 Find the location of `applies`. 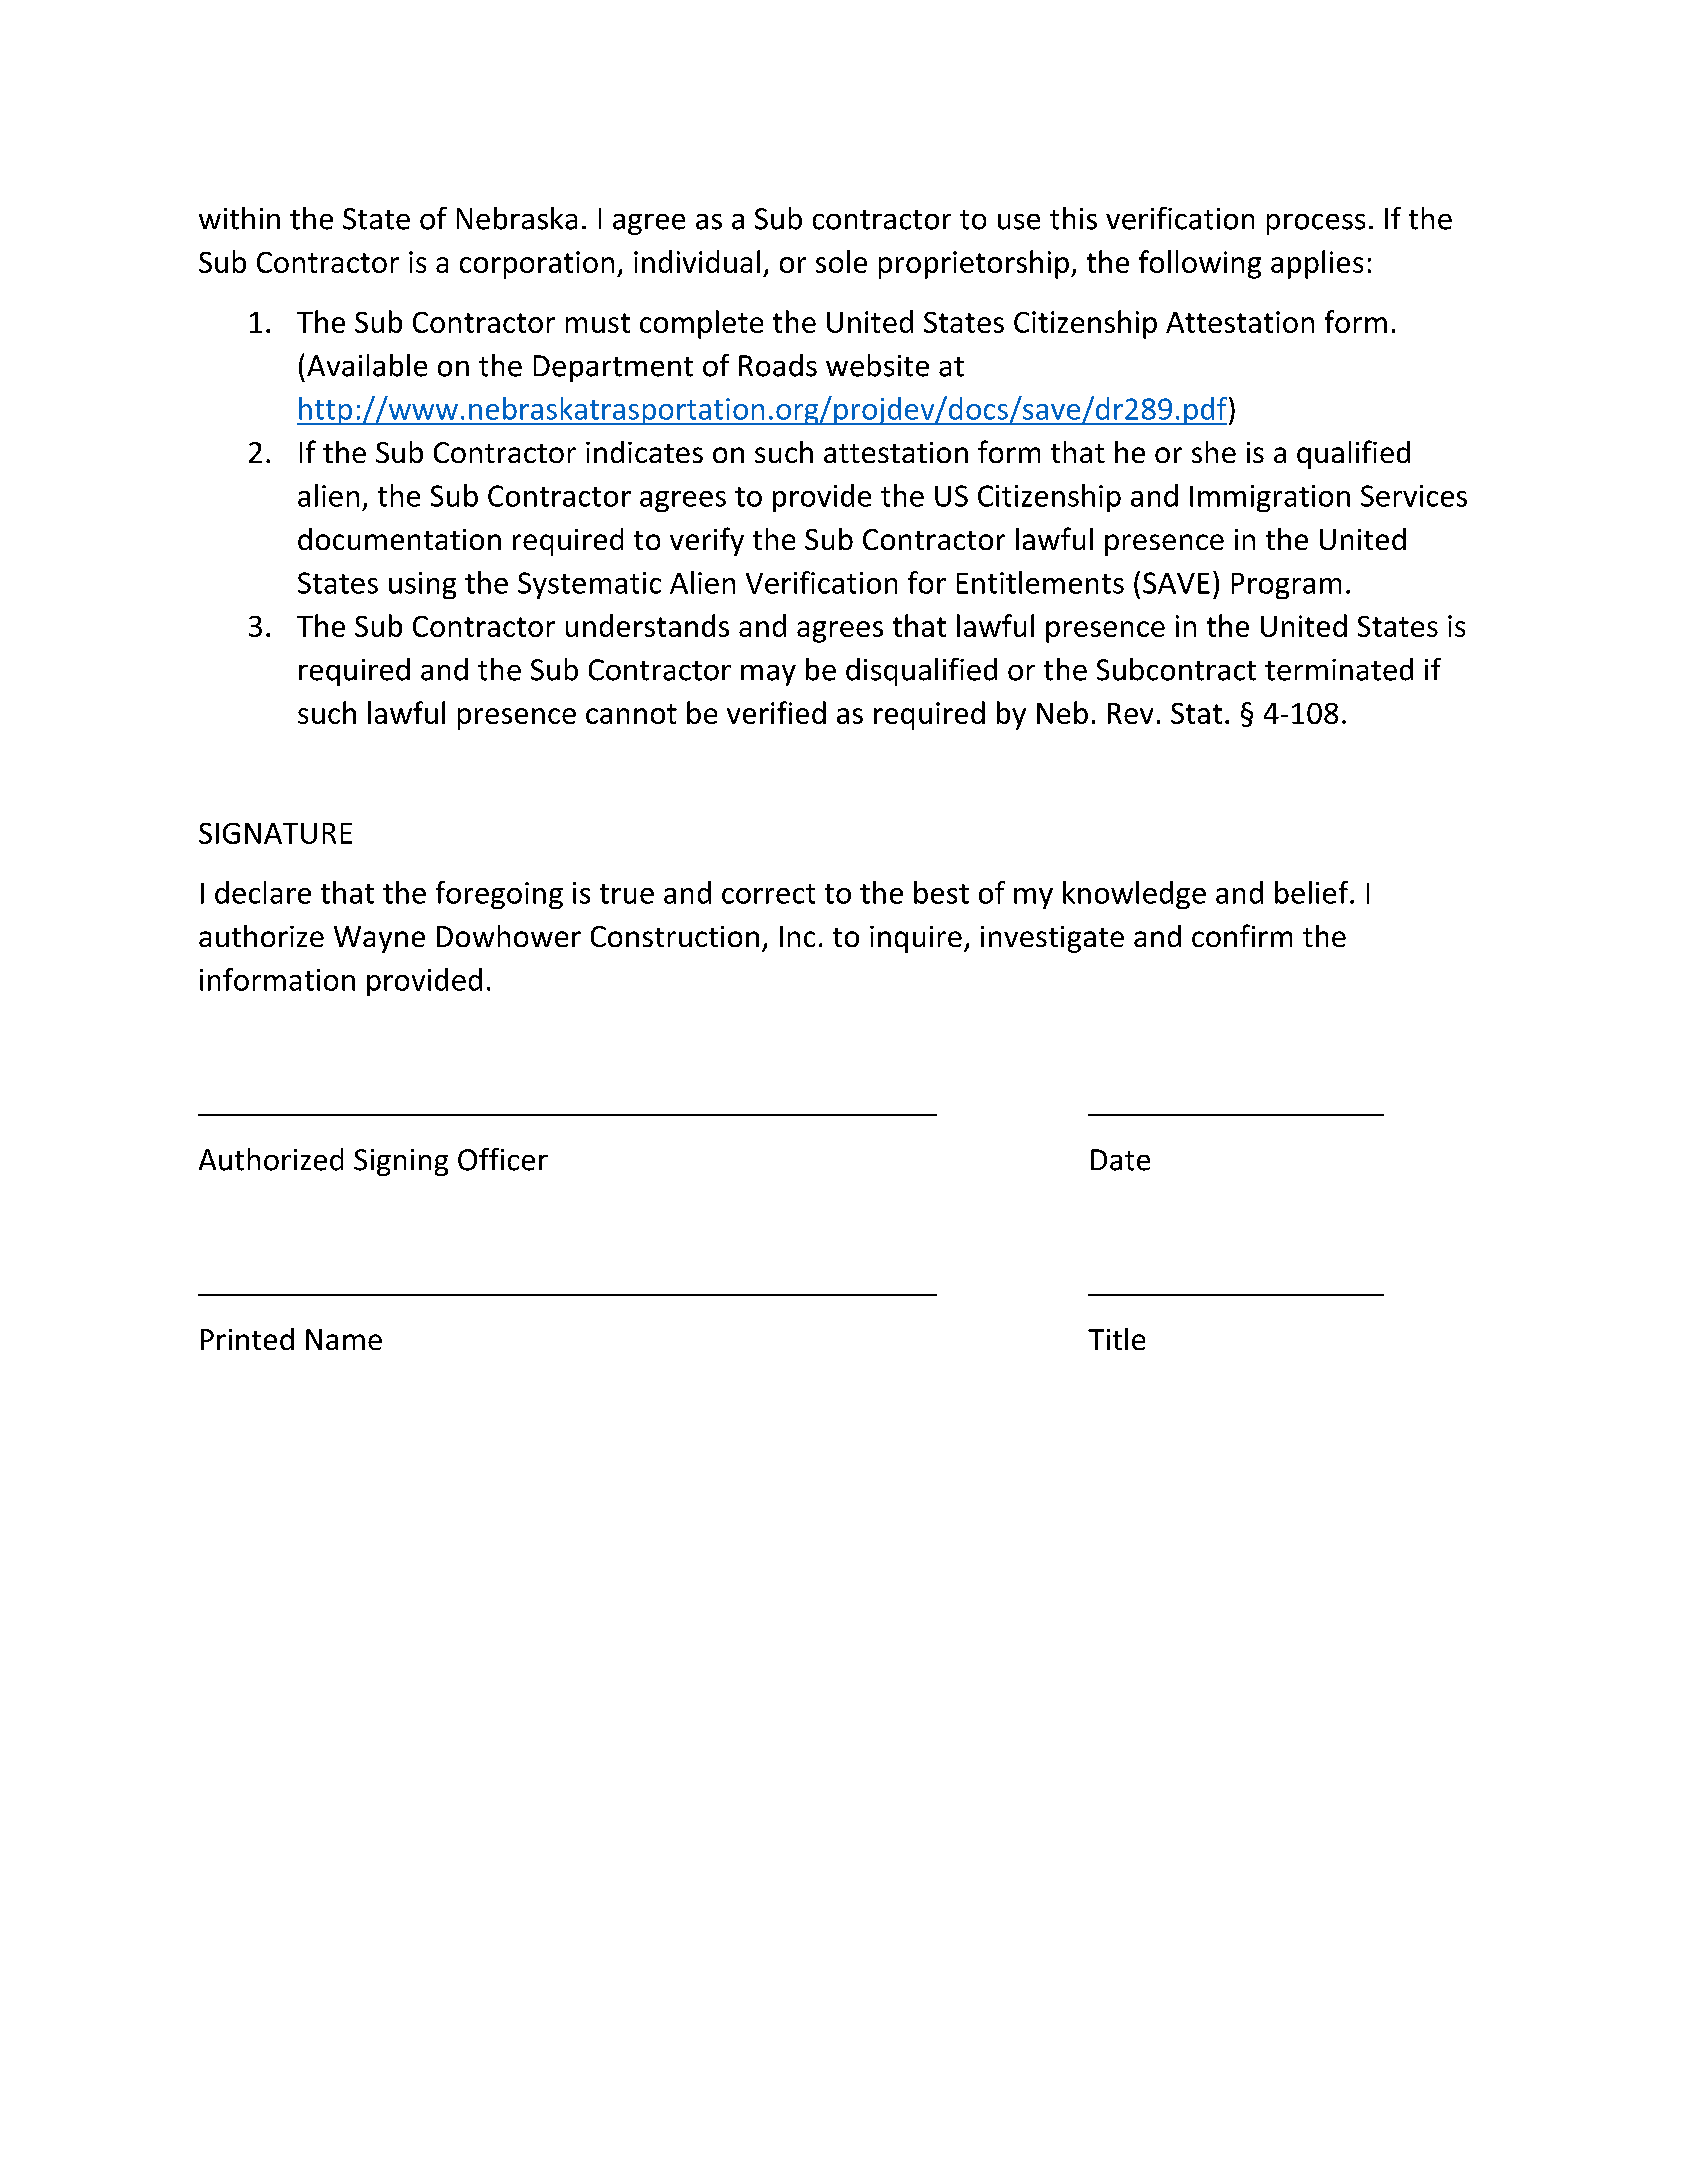

applies is located at coordinates (1317, 264).
